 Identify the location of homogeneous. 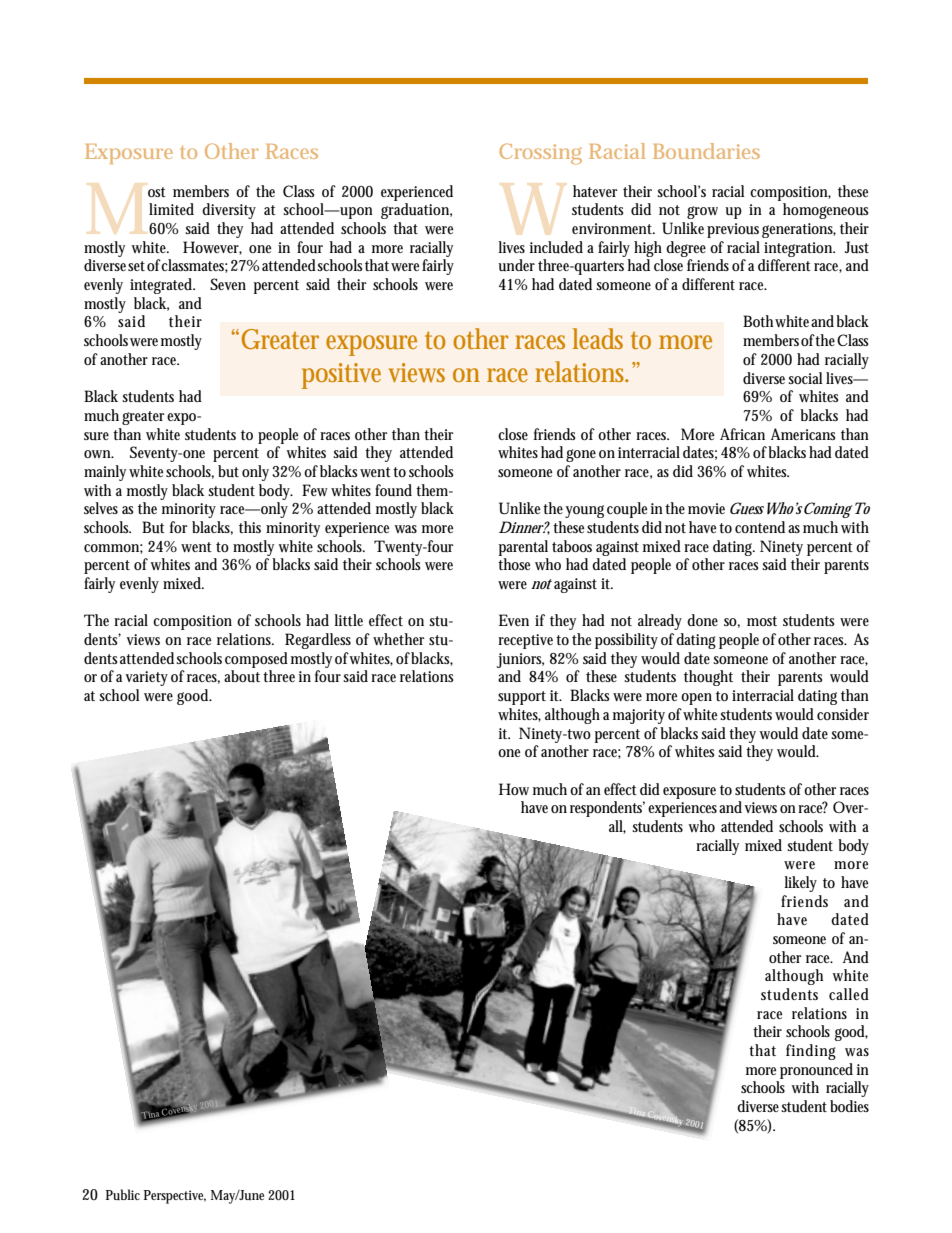
(825, 211).
